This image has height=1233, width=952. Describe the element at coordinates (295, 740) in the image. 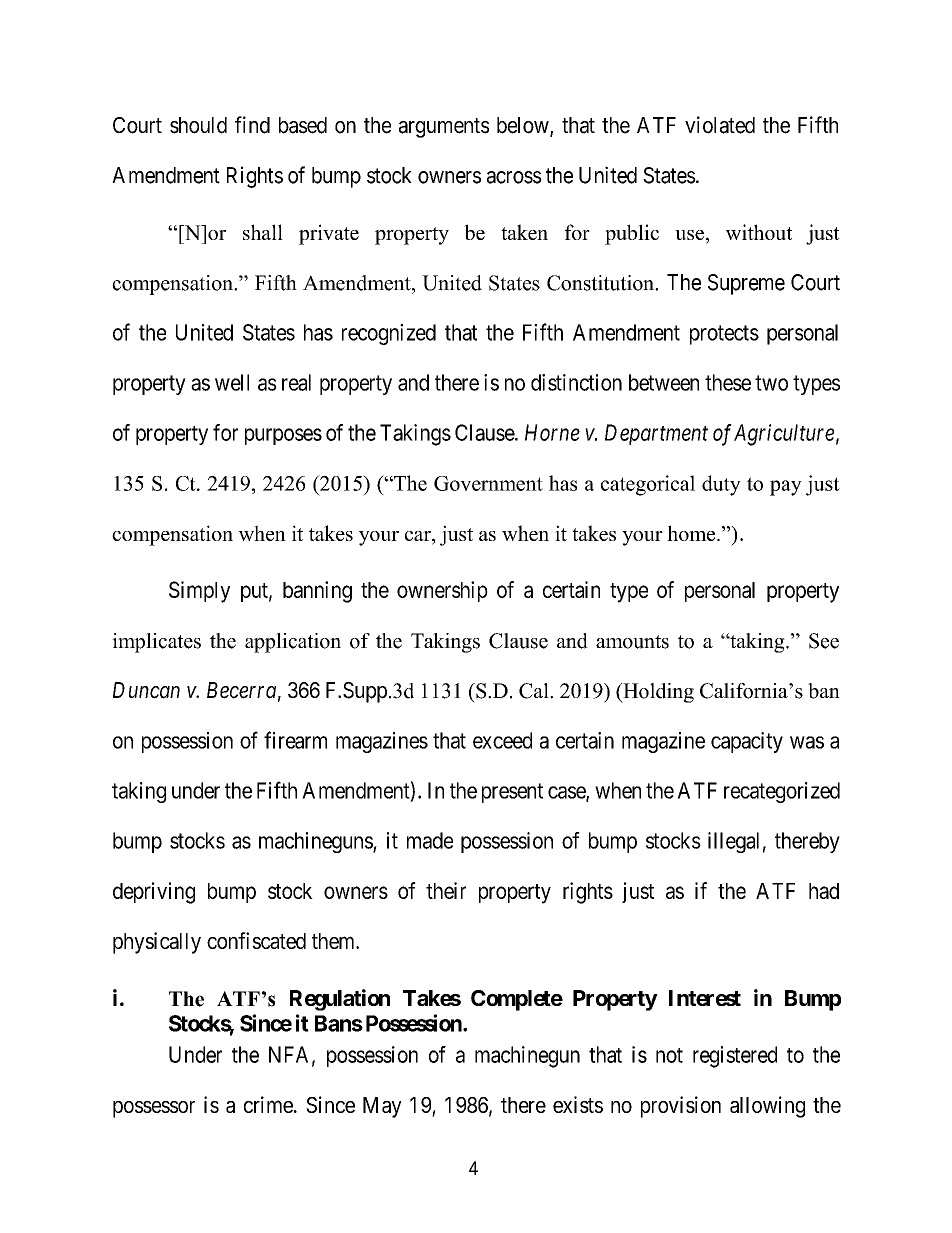

I see `firearm` at that location.
